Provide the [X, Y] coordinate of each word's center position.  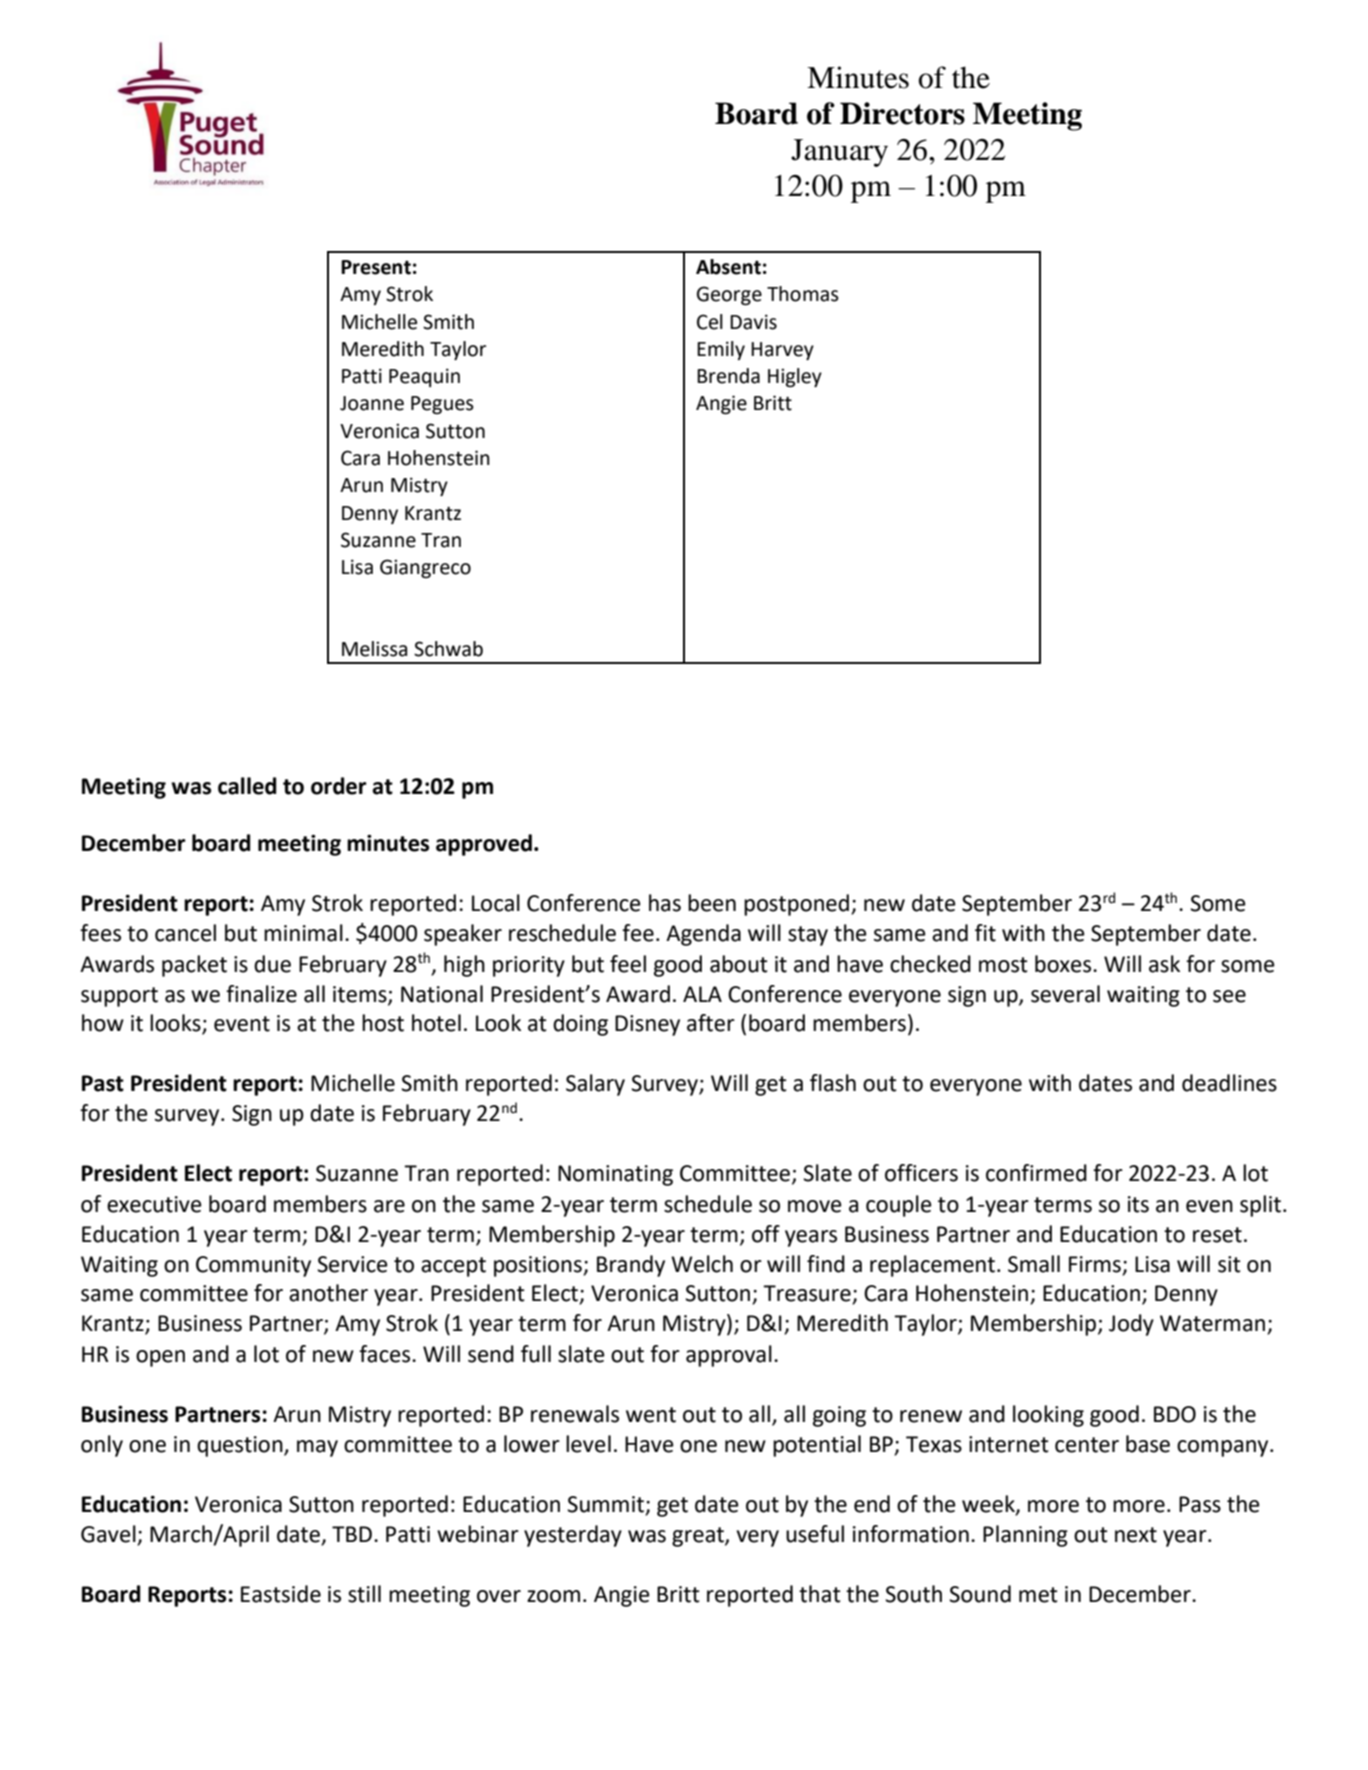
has [665, 903]
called [247, 786]
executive [154, 1204]
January [839, 153]
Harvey [782, 351]
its [1138, 1204]
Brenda [728, 376]
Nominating [615, 1175]
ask [1164, 964]
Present [376, 267]
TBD [352, 1534]
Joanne [372, 403]
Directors [902, 113]
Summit [605, 1504]
